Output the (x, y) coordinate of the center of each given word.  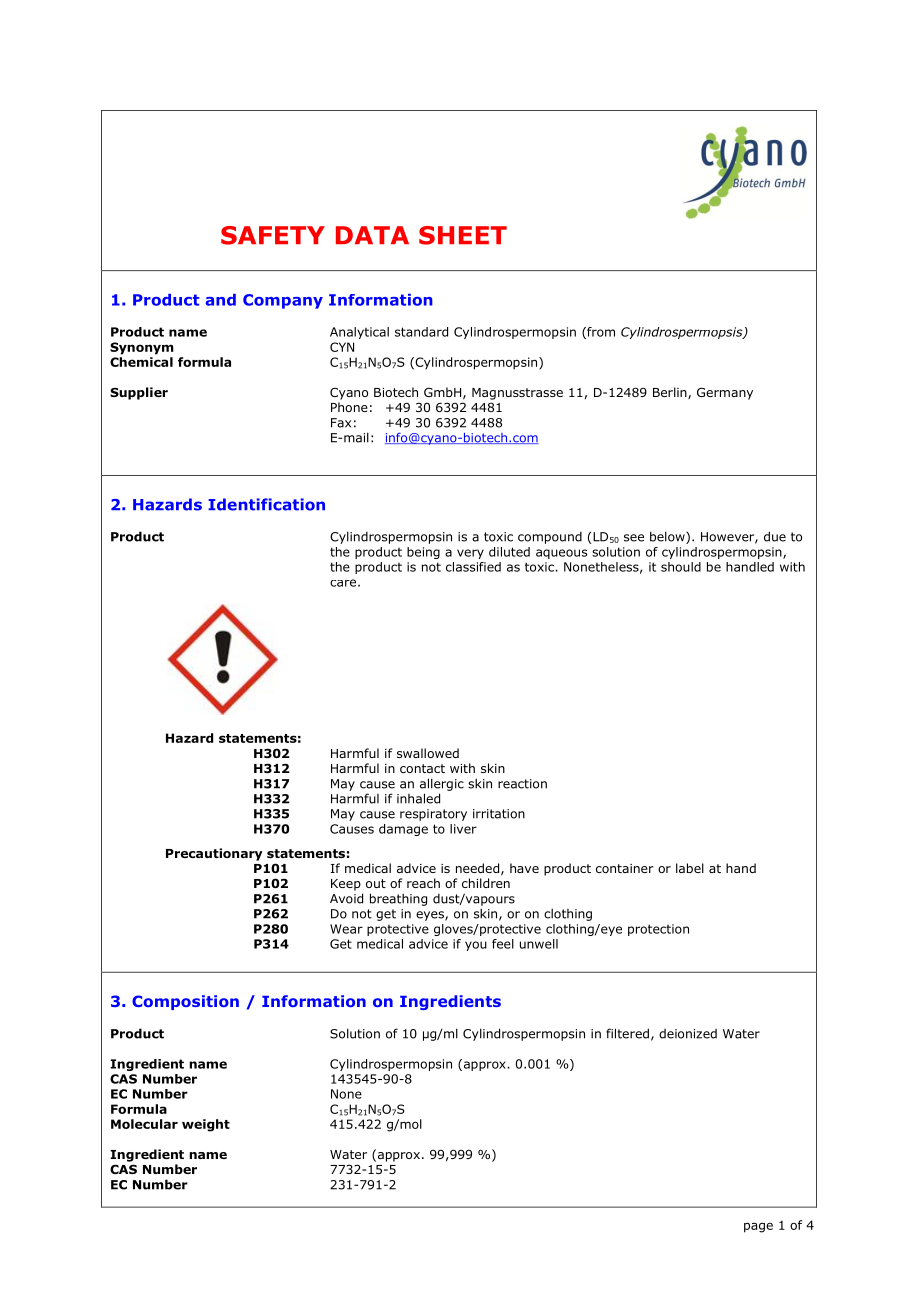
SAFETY (273, 235)
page (758, 1227)
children (486, 883)
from (600, 333)
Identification (266, 504)
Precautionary (214, 854)
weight (206, 1125)
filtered (627, 1033)
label (690, 868)
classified (473, 567)
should (681, 567)
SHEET (463, 235)
